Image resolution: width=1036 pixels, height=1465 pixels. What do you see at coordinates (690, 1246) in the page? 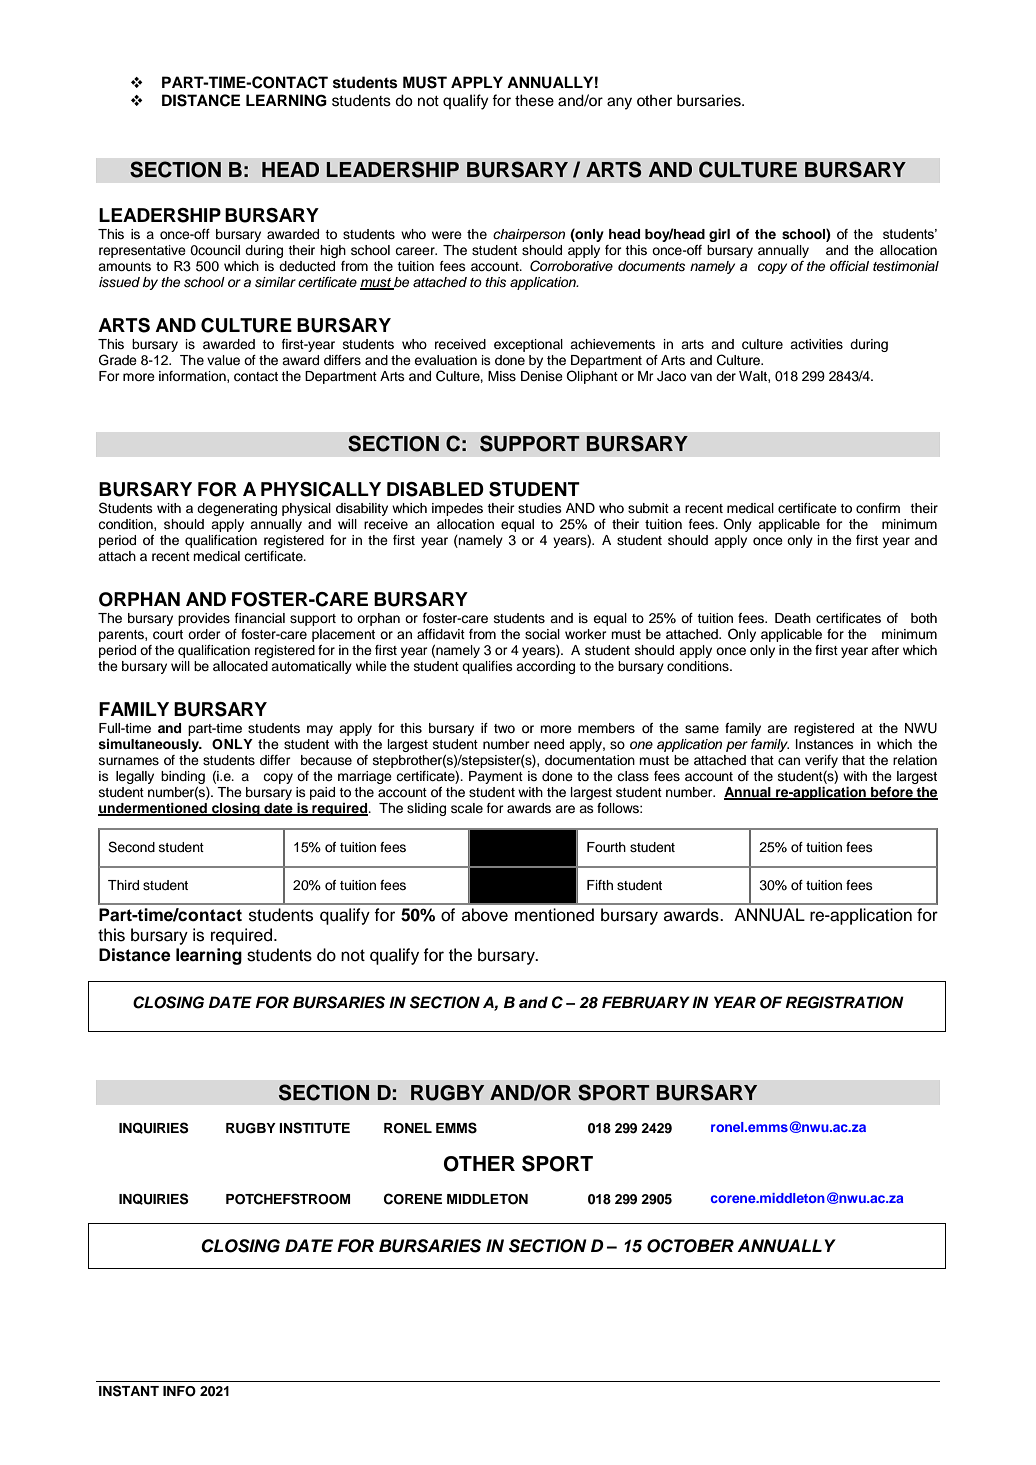
I see `OCTOBER` at bounding box center [690, 1246].
